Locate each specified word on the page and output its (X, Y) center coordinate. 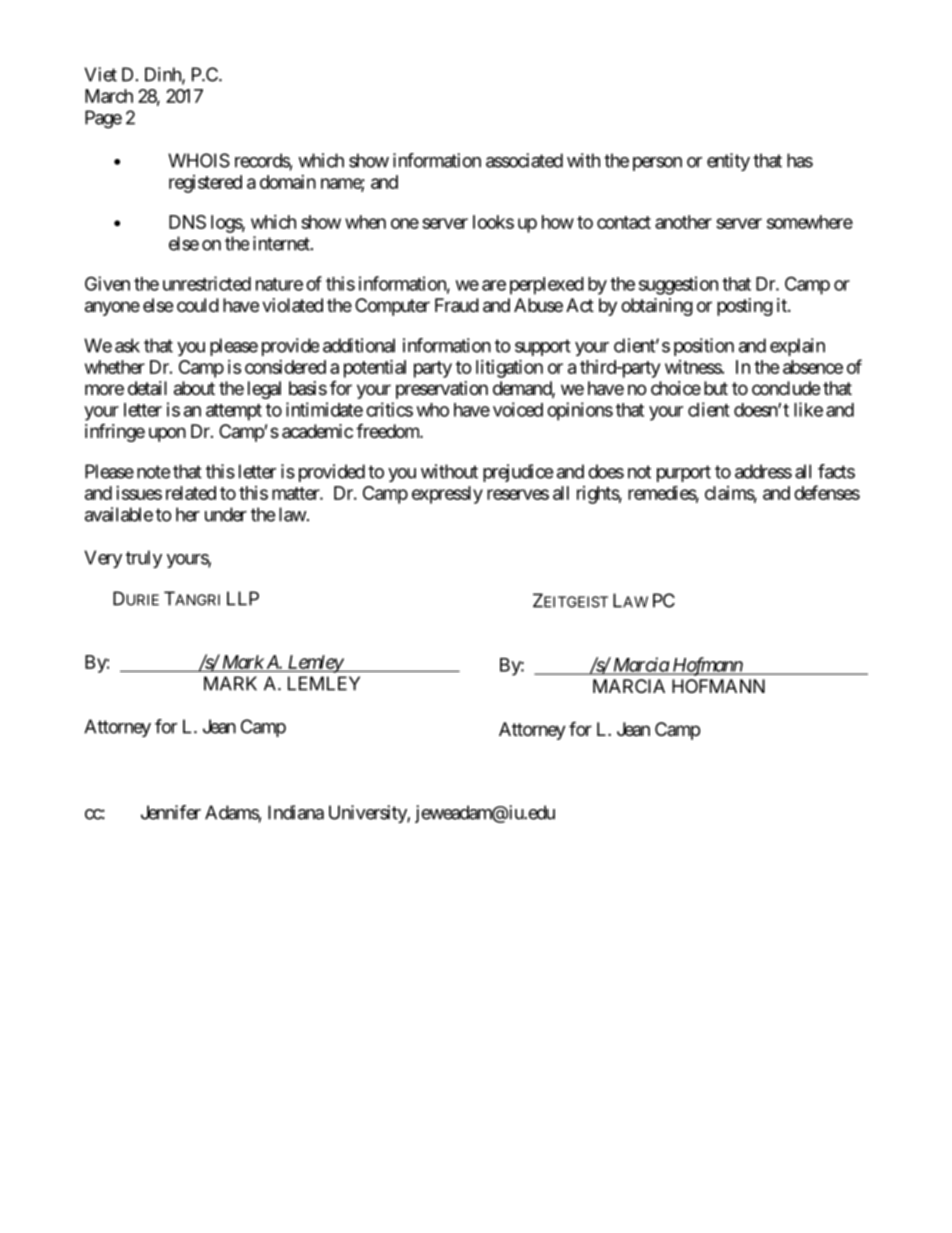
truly (144, 559)
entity (728, 162)
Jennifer (171, 812)
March (109, 96)
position (704, 347)
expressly (447, 495)
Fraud (457, 305)
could (198, 305)
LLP (243, 598)
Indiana (296, 812)
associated (524, 160)
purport (684, 473)
